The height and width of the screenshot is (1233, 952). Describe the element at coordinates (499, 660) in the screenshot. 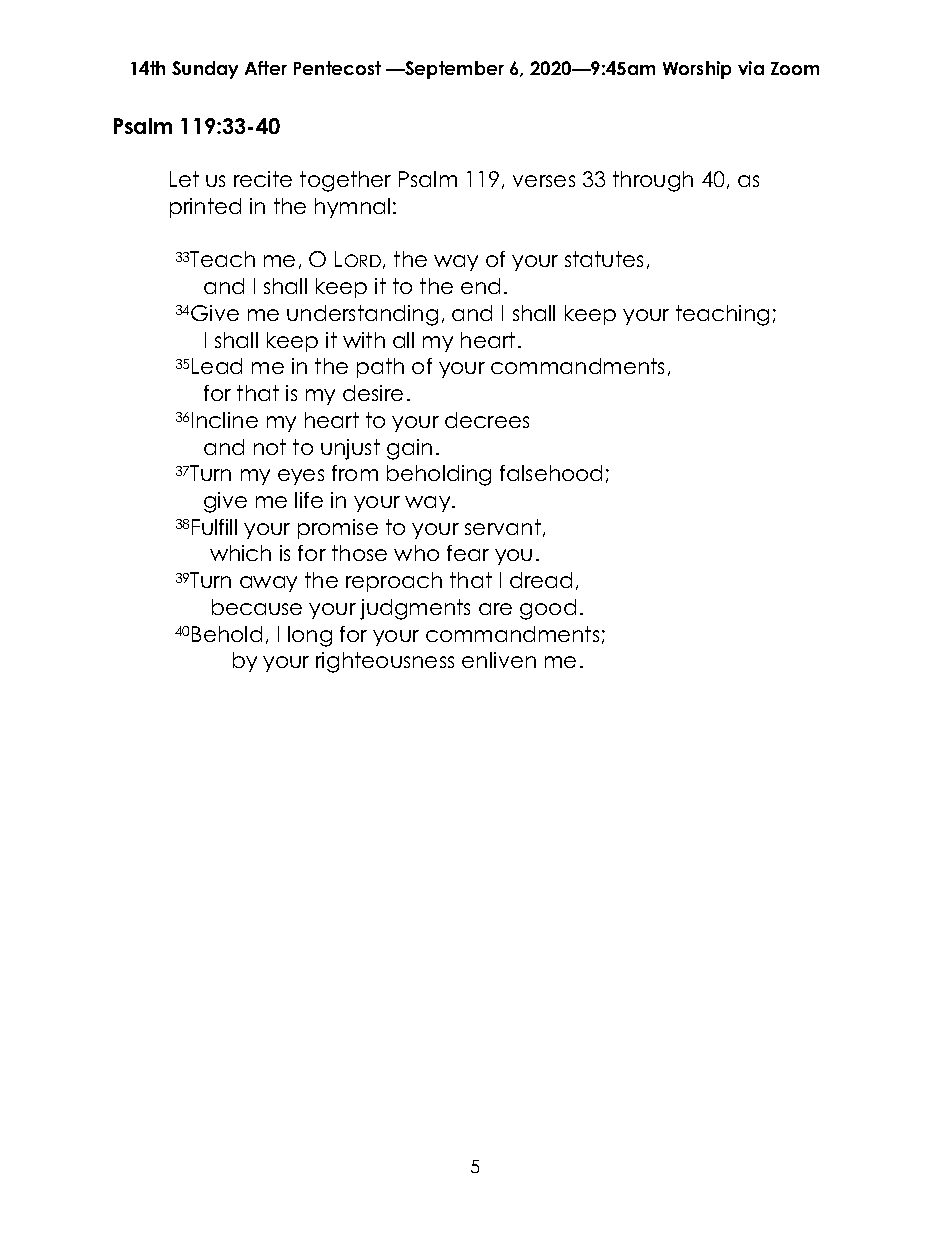

I see `enliven` at that location.
